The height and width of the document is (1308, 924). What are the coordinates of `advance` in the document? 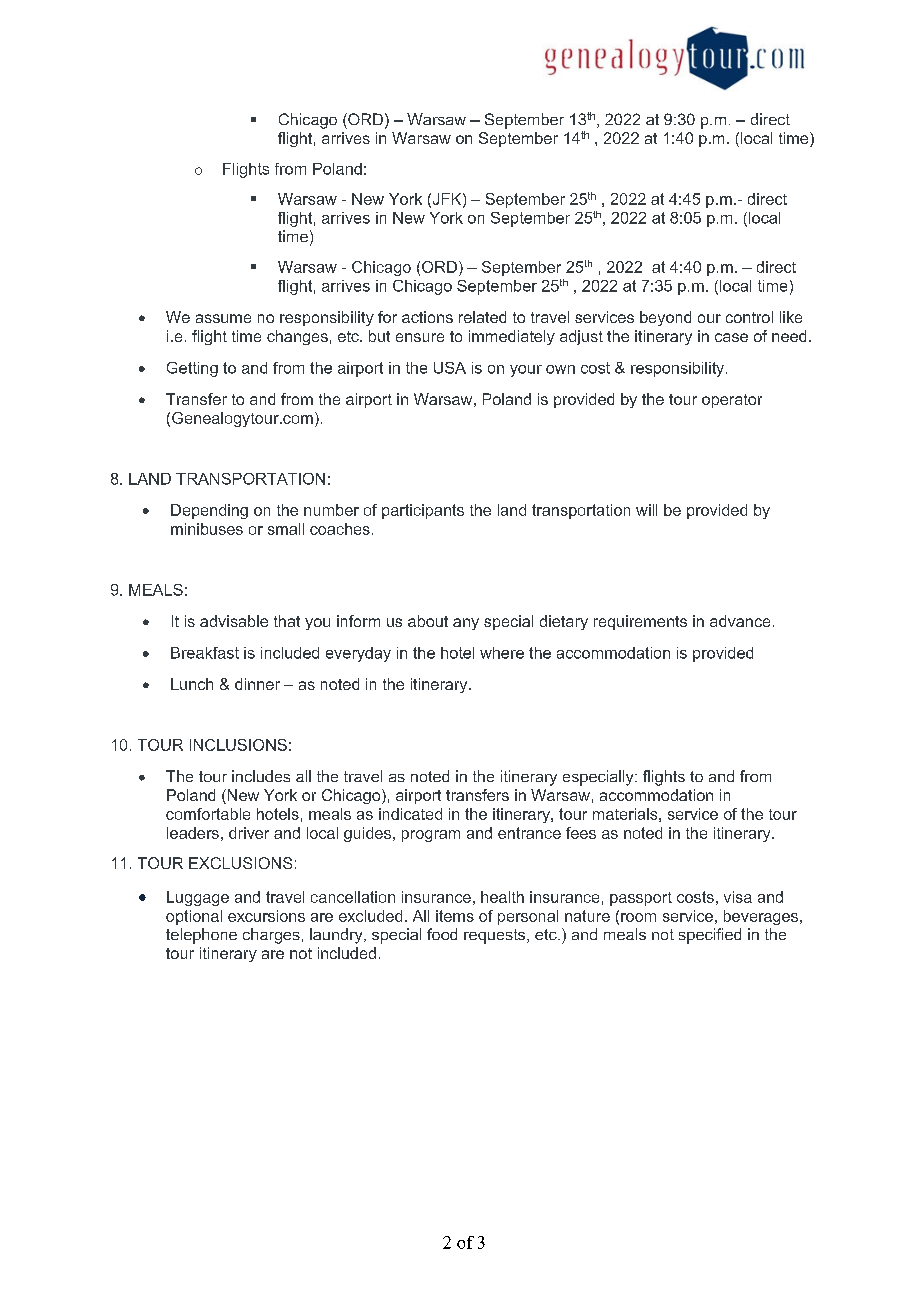 It's located at (740, 621).
